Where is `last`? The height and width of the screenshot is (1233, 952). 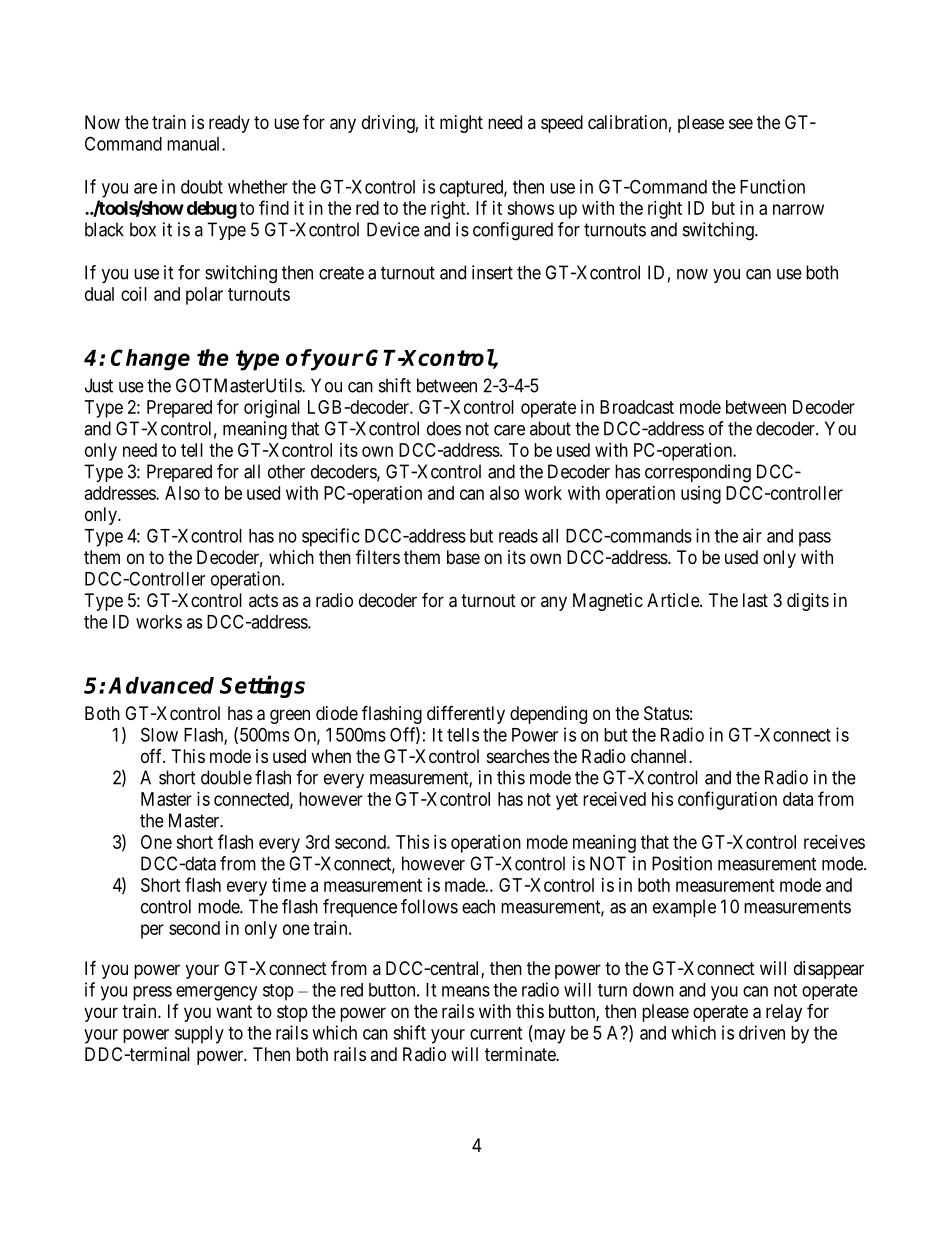
last is located at coordinates (755, 600).
